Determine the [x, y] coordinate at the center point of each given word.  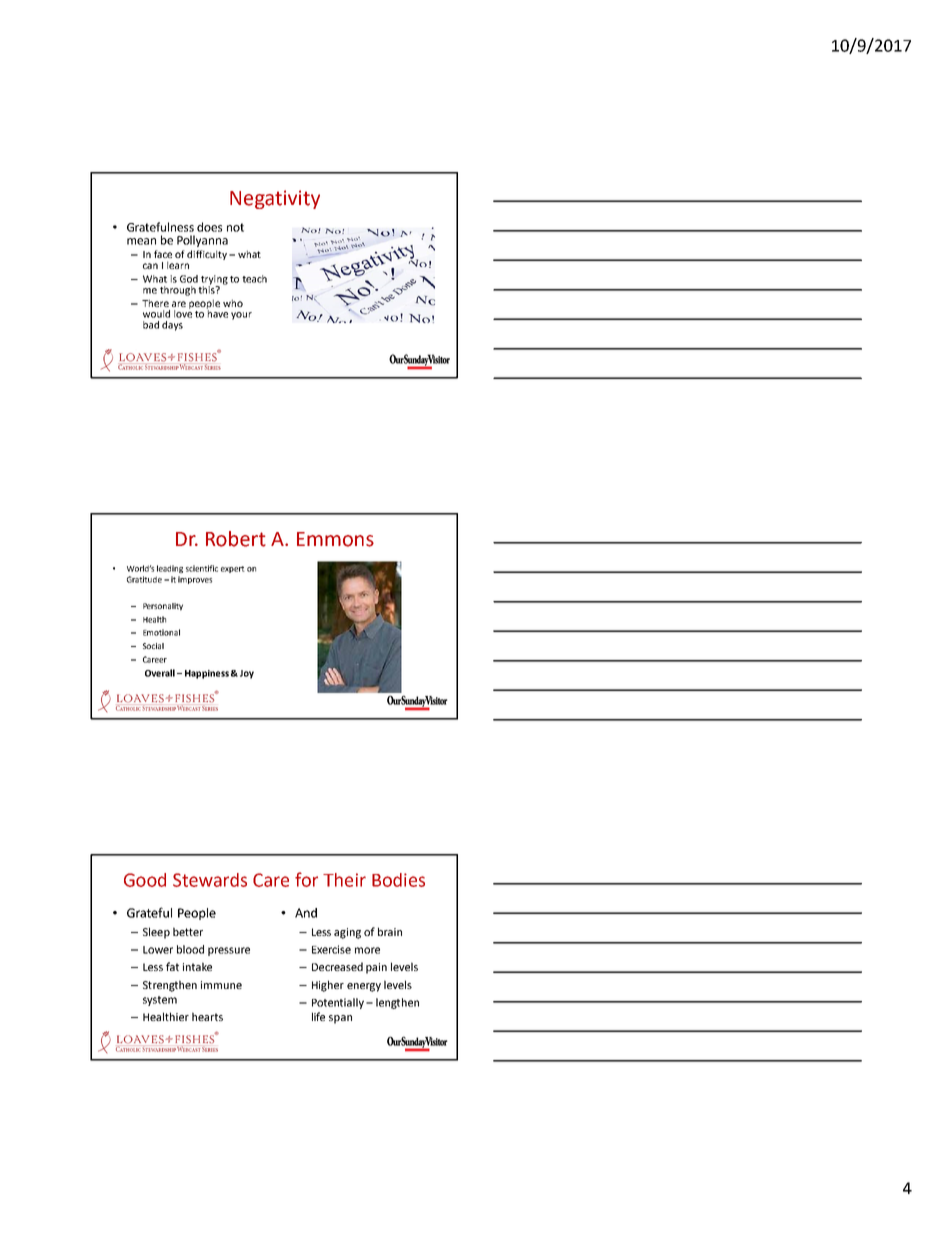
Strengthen [170, 986]
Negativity [275, 199]
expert [233, 569]
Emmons [335, 539]
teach [254, 279]
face [163, 254]
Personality [163, 607]
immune [221, 985]
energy [364, 987]
